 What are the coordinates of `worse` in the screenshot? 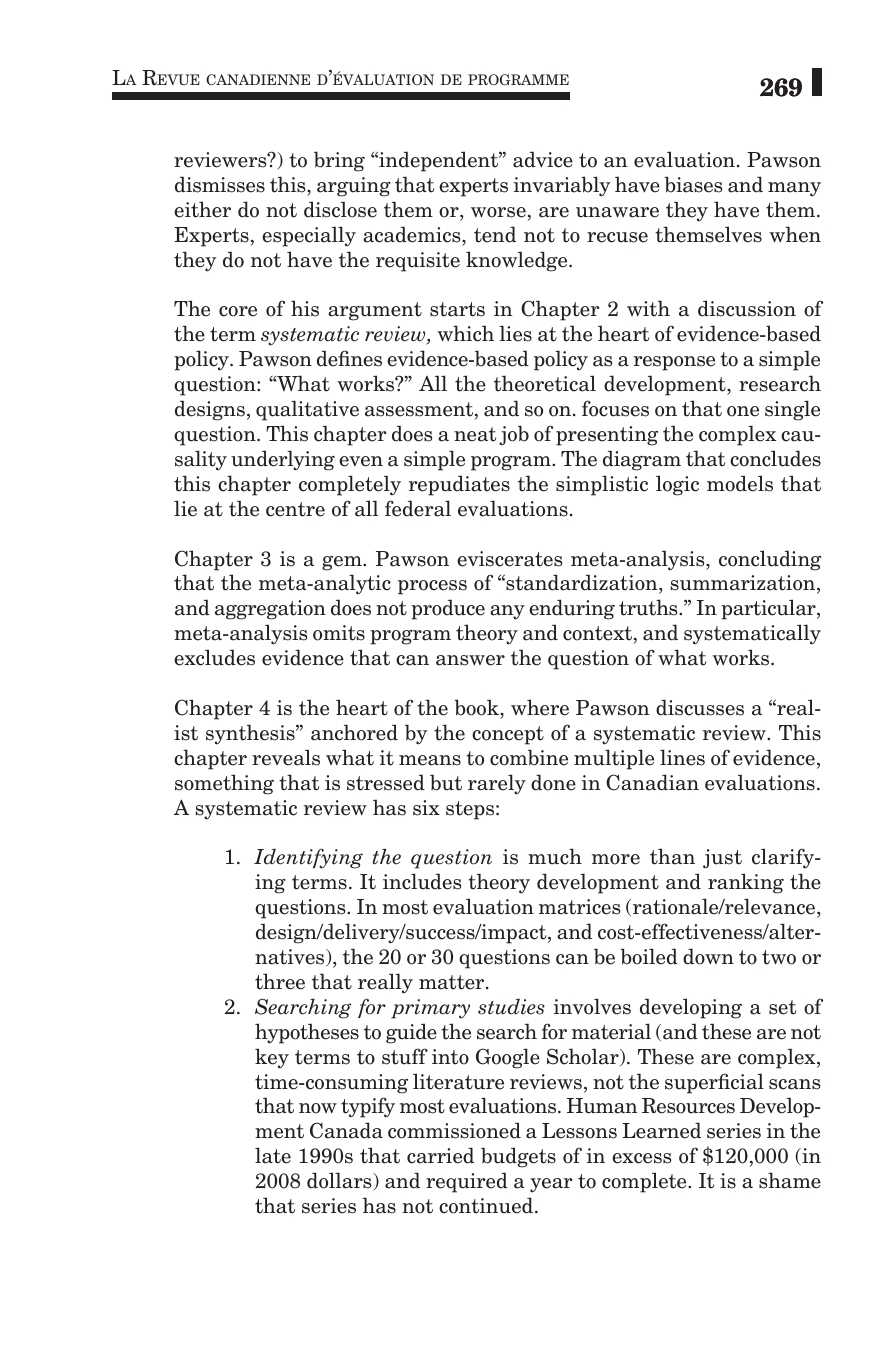 It's located at (498, 212).
